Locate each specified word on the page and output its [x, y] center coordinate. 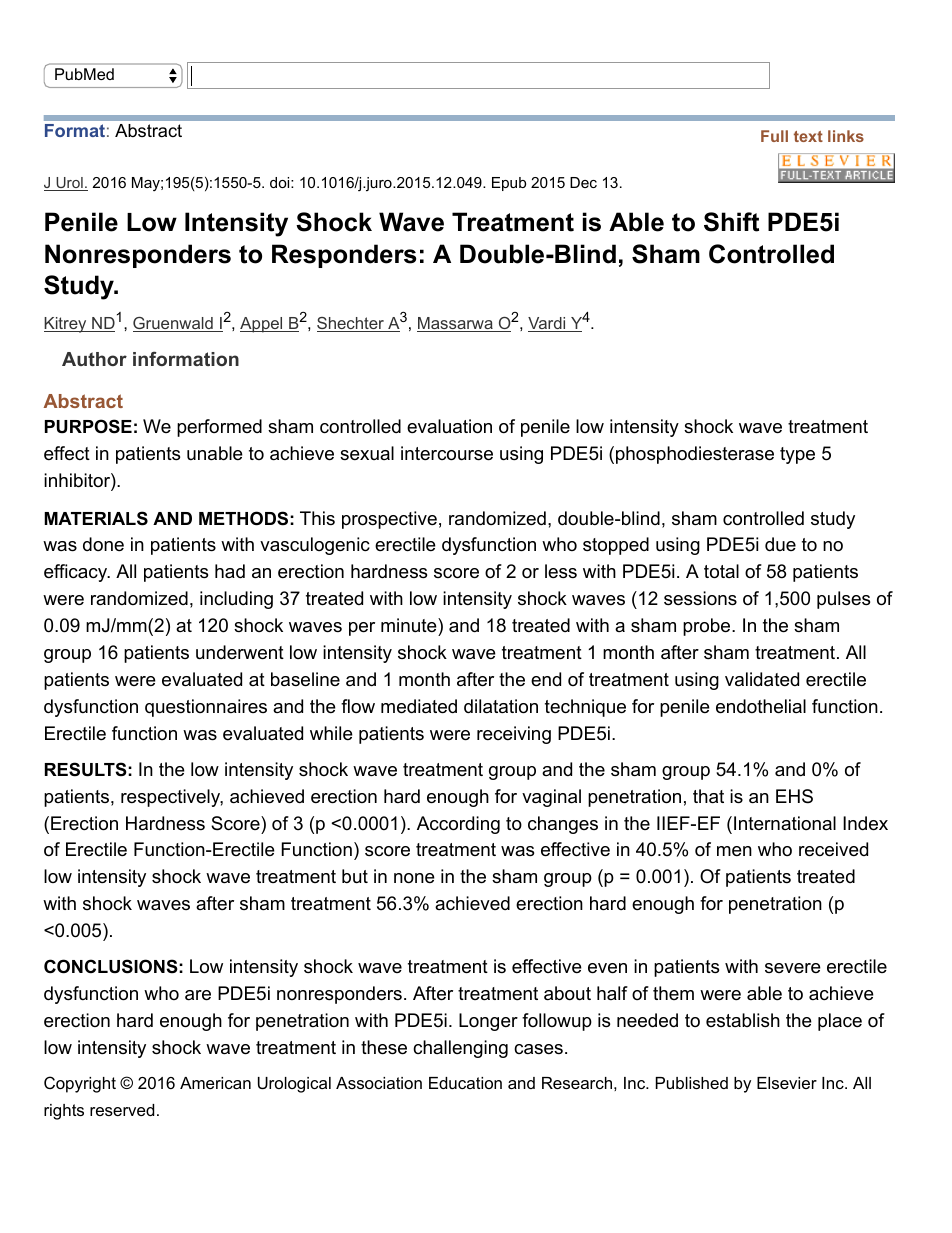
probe [708, 627]
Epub [509, 184]
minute [410, 625]
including [236, 600]
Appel [262, 325]
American [215, 1083]
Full [774, 136]
